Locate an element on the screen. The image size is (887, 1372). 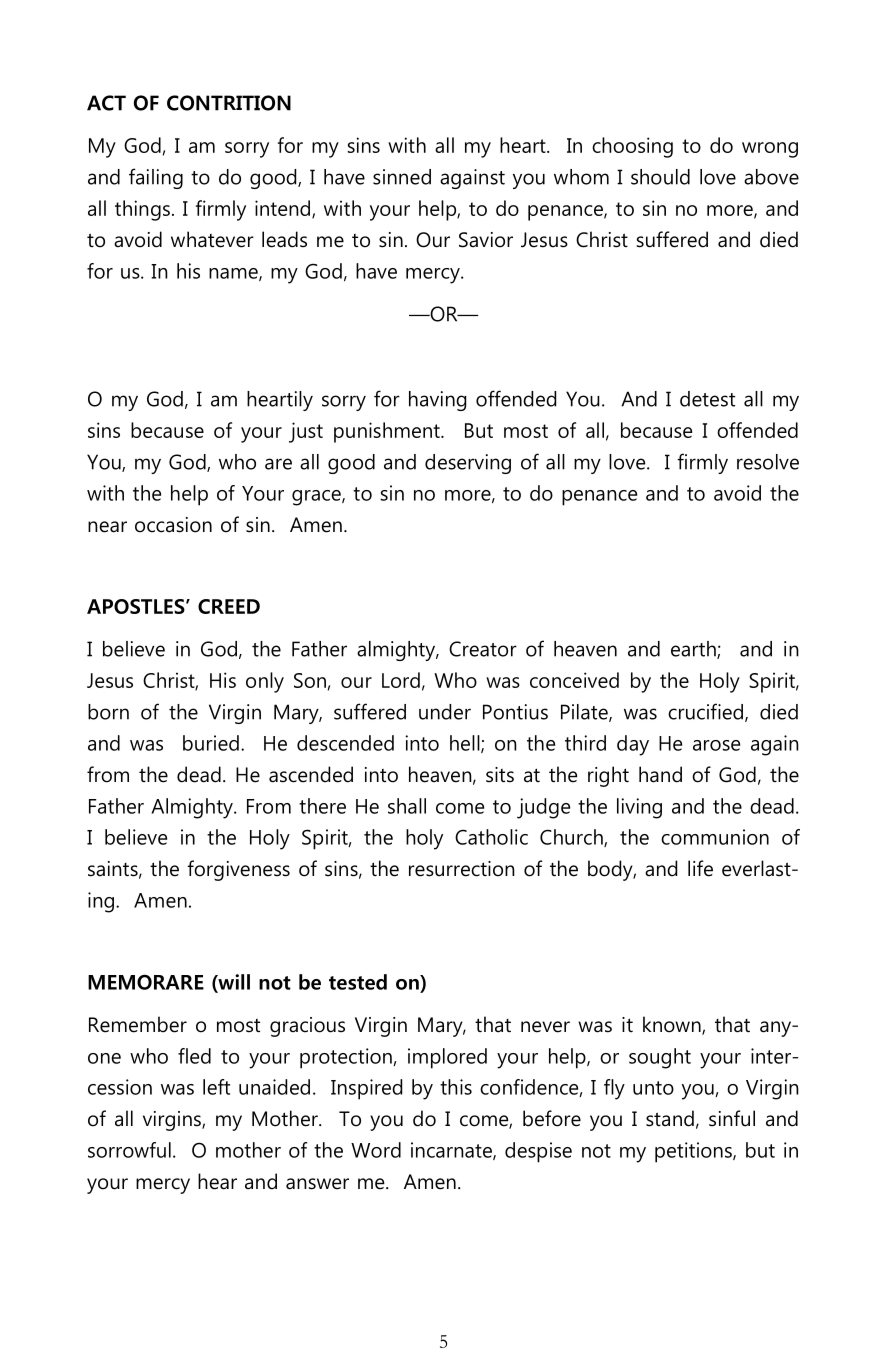
buried is located at coordinates (211, 743).
